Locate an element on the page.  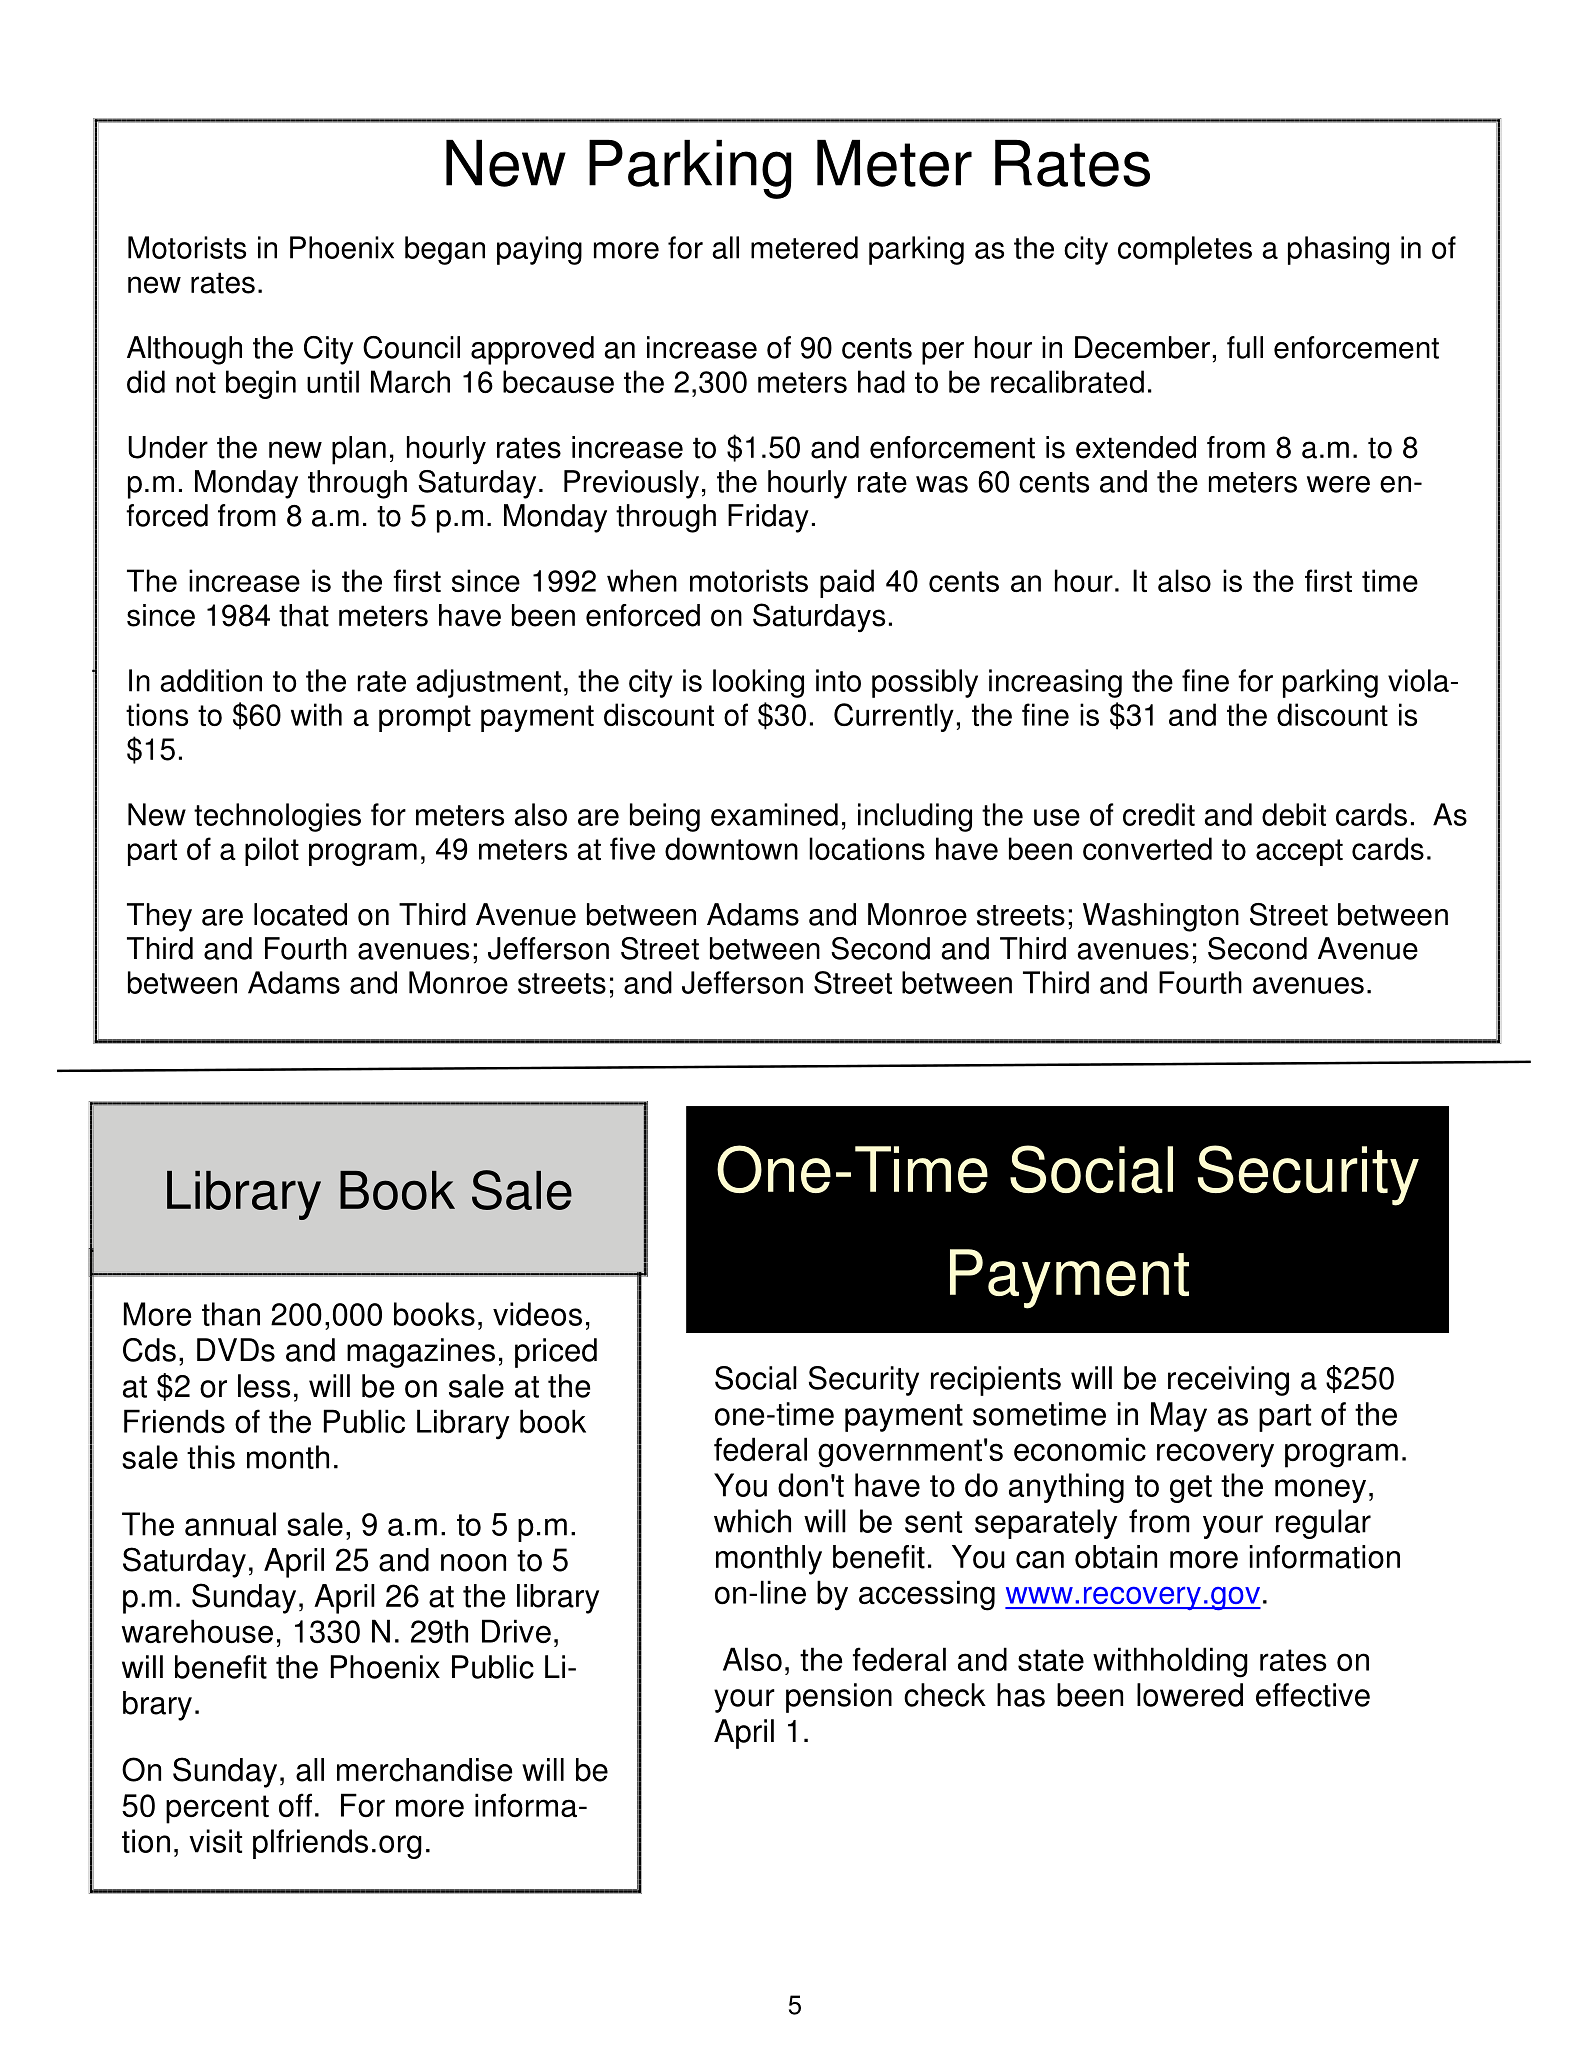
credit is located at coordinates (1159, 814).
